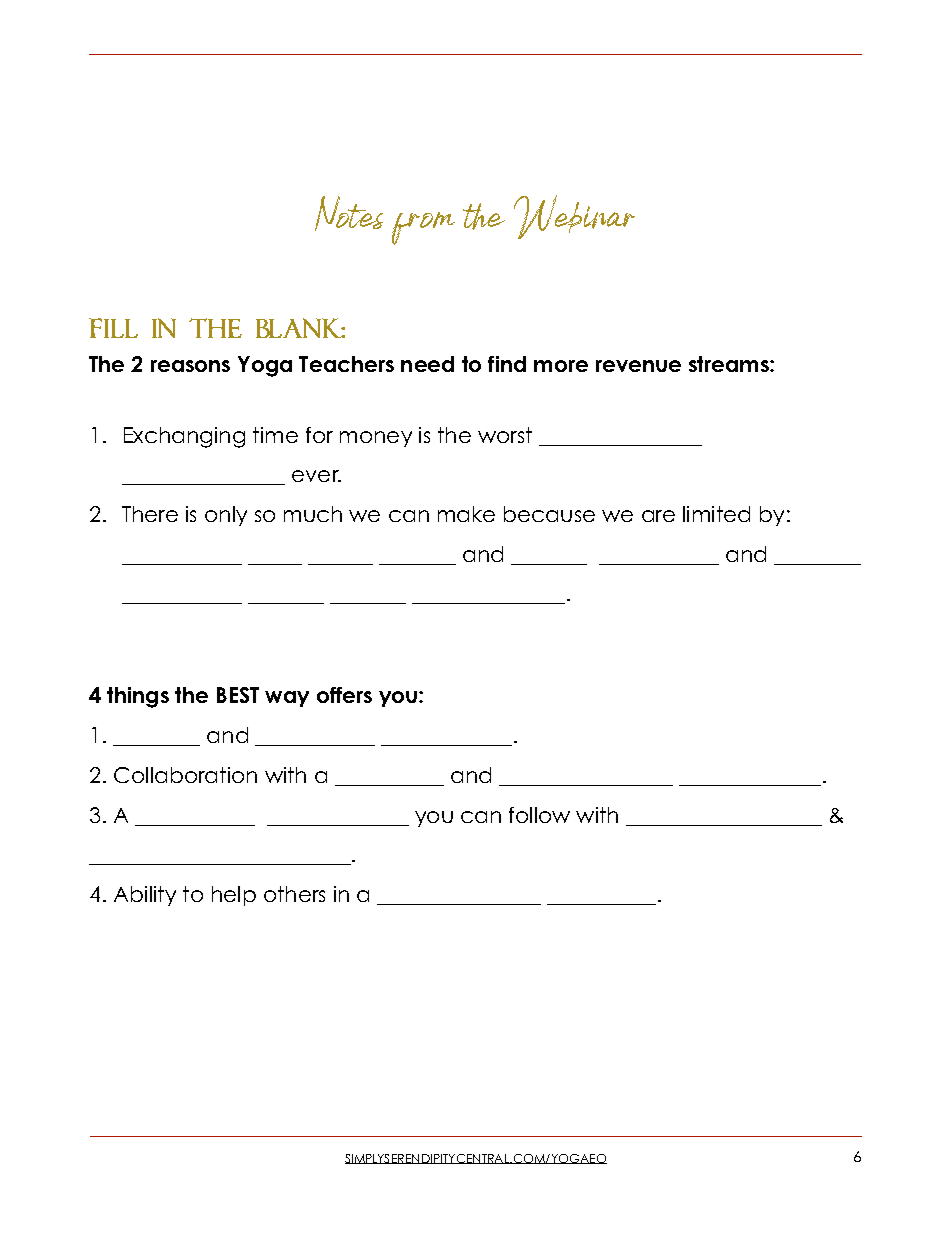  Describe the element at coordinates (190, 366) in the document. I see `reasons` at that location.
